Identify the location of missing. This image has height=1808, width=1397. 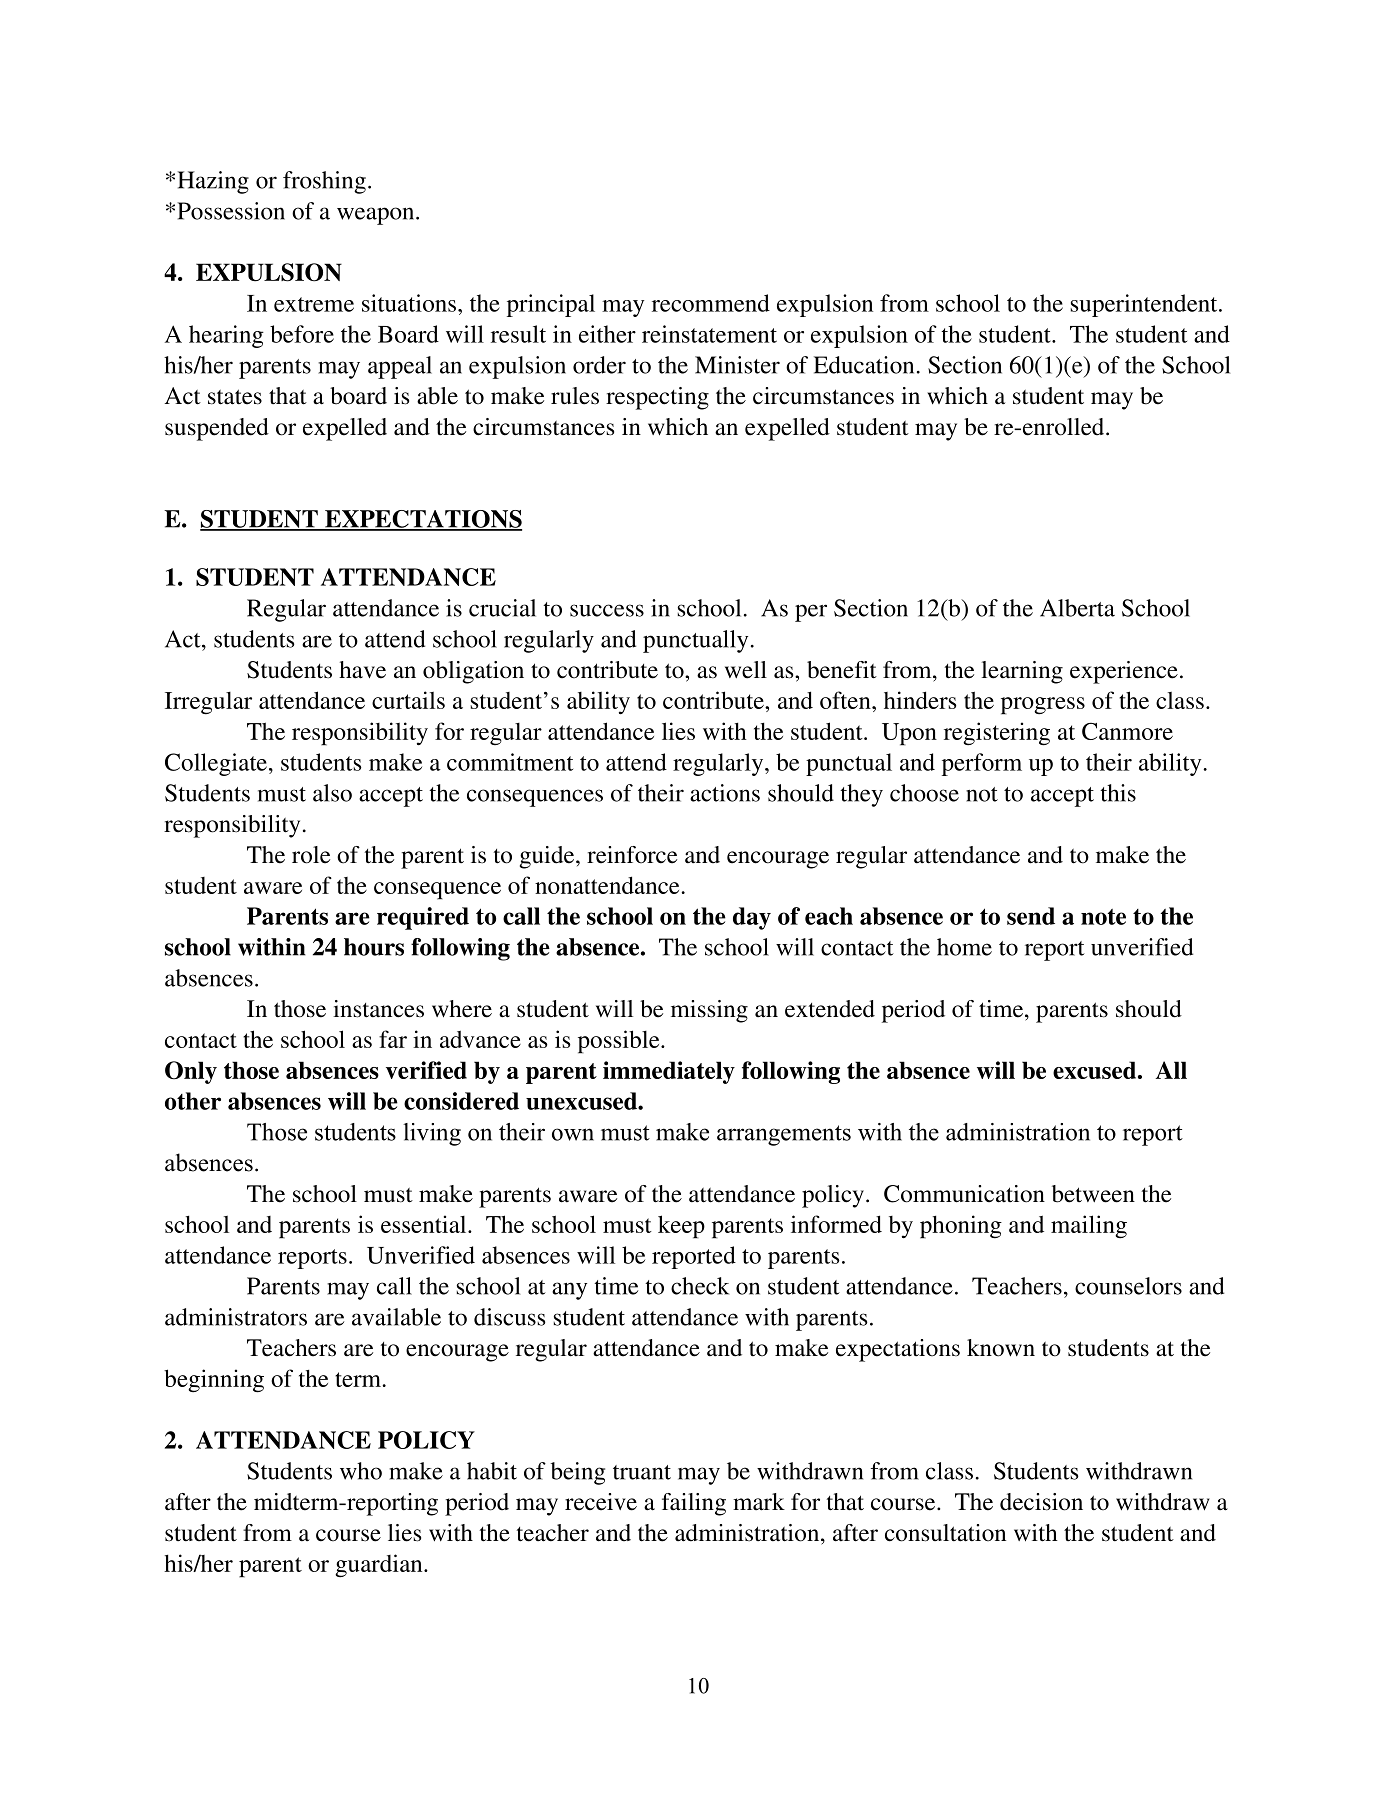
(709, 1011).
